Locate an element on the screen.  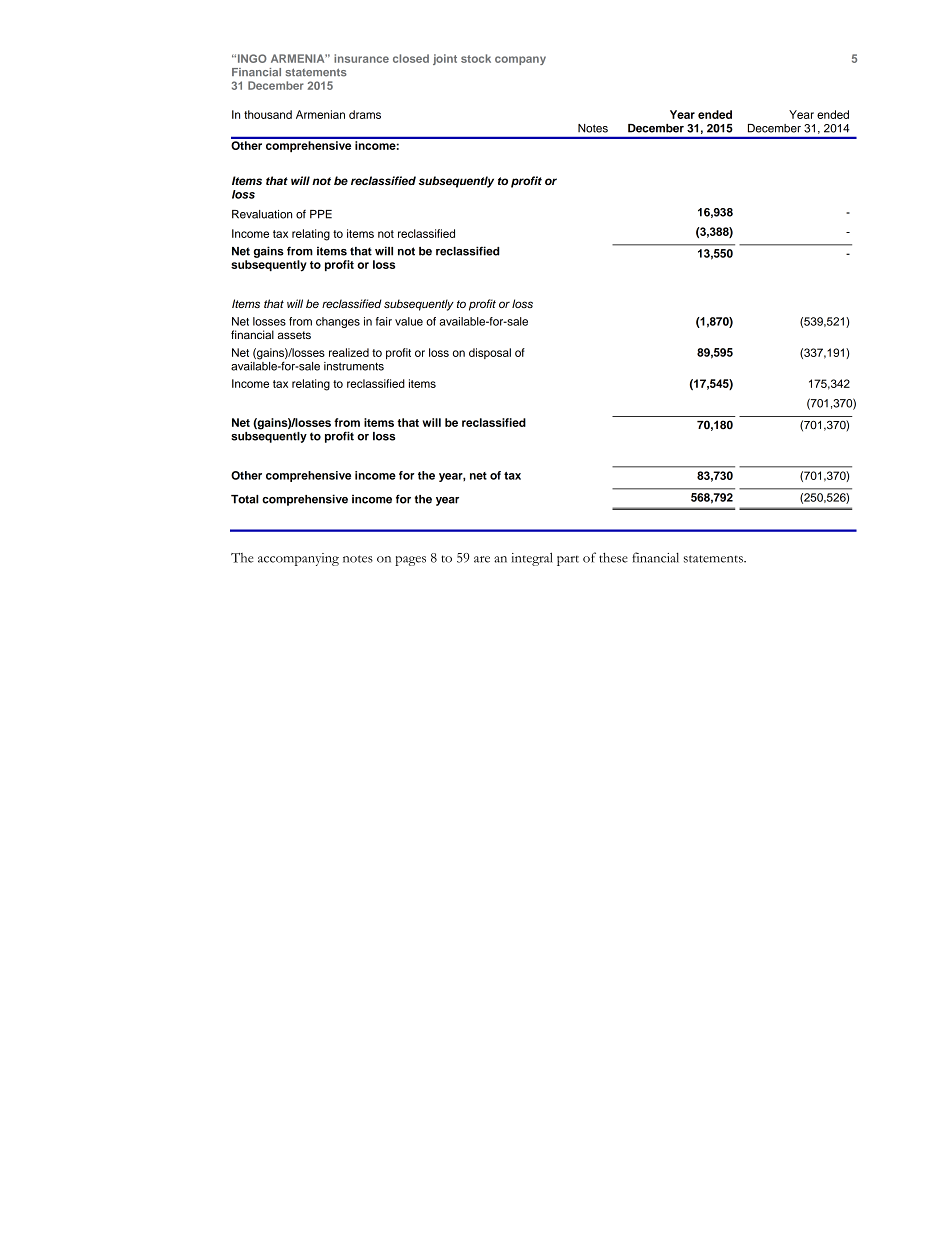
pages is located at coordinates (410, 561).
